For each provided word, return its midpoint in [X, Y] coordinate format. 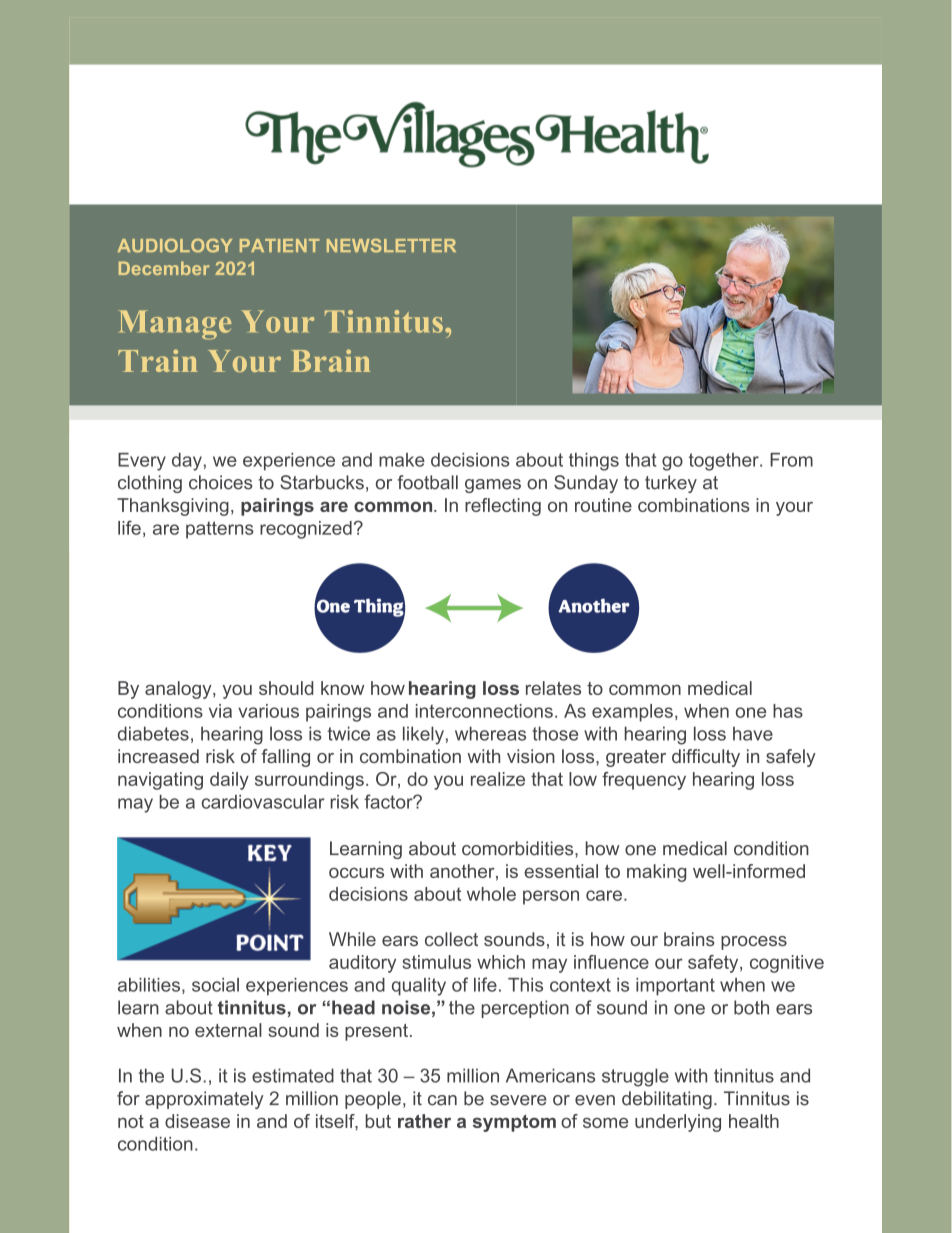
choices [221, 482]
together [725, 462]
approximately [204, 1100]
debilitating [667, 1100]
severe [518, 1100]
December [164, 268]
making [656, 873]
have [753, 733]
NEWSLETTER [391, 246]
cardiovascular [263, 802]
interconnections [484, 711]
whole [491, 894]
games [493, 486]
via [220, 711]
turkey [671, 484]
